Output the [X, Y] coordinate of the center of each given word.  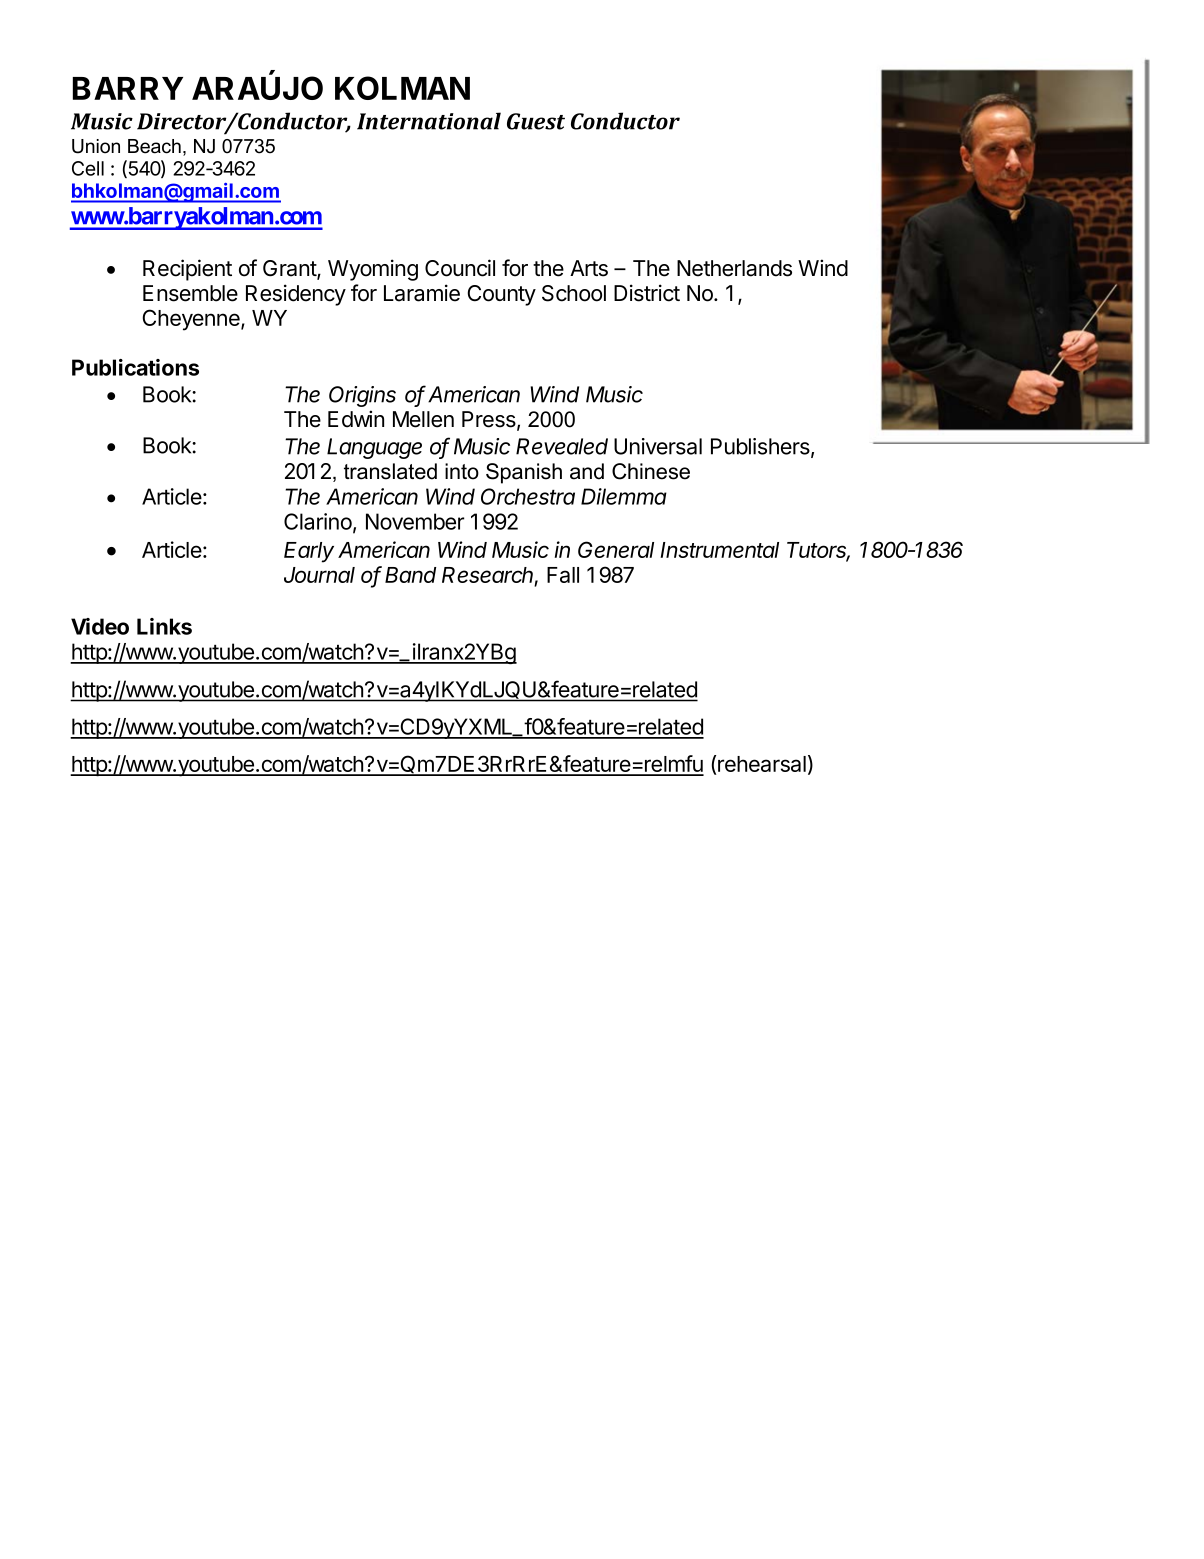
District [647, 293]
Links [164, 626]
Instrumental [719, 550]
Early [309, 552]
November [415, 521]
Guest [536, 121]
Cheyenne [192, 320]
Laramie [422, 293]
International [429, 121]
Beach [154, 146]
